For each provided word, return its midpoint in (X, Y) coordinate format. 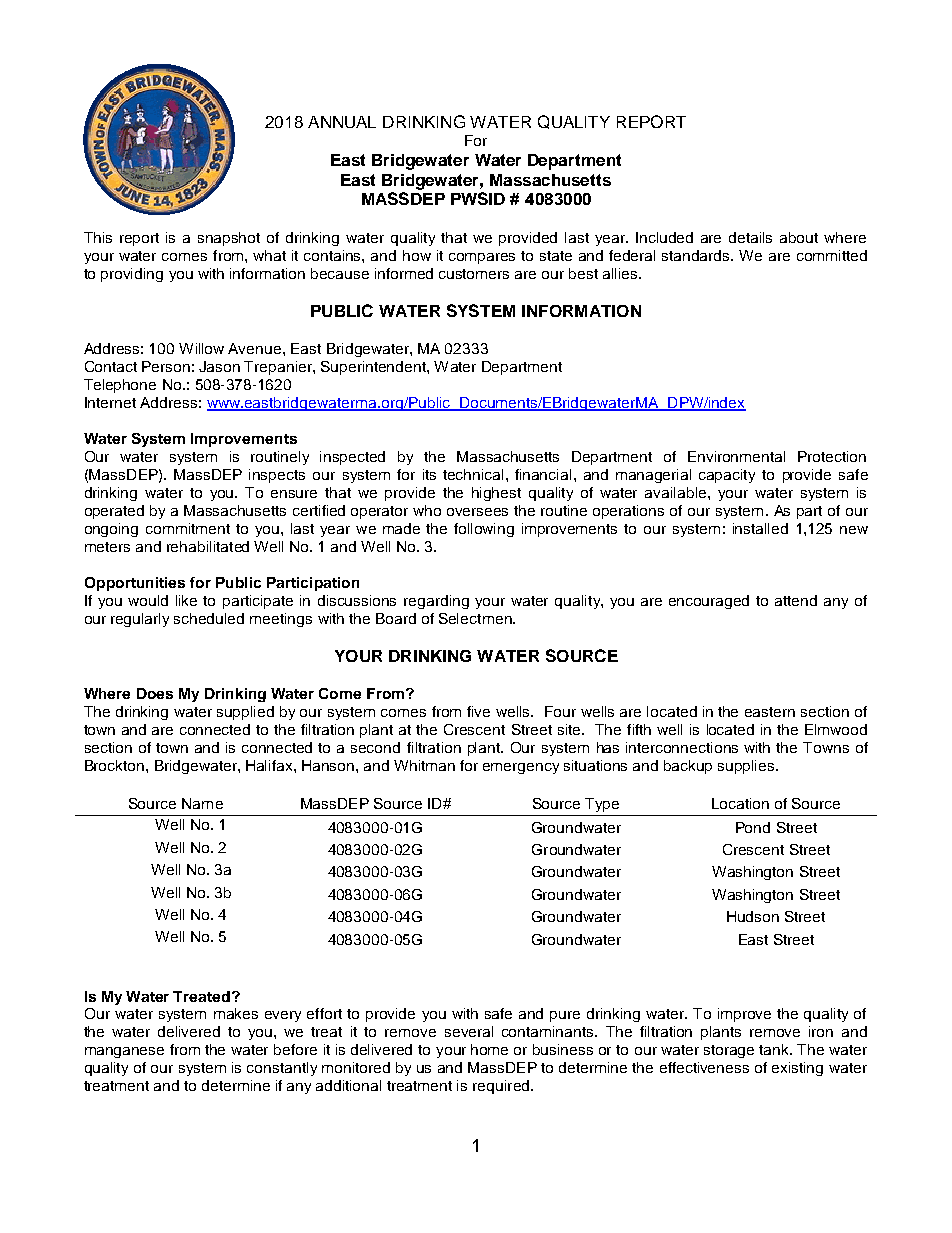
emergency (521, 768)
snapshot (229, 239)
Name (202, 803)
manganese (124, 1052)
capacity (727, 476)
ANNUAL (342, 122)
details (750, 237)
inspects (277, 476)
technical (473, 474)
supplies (747, 767)
